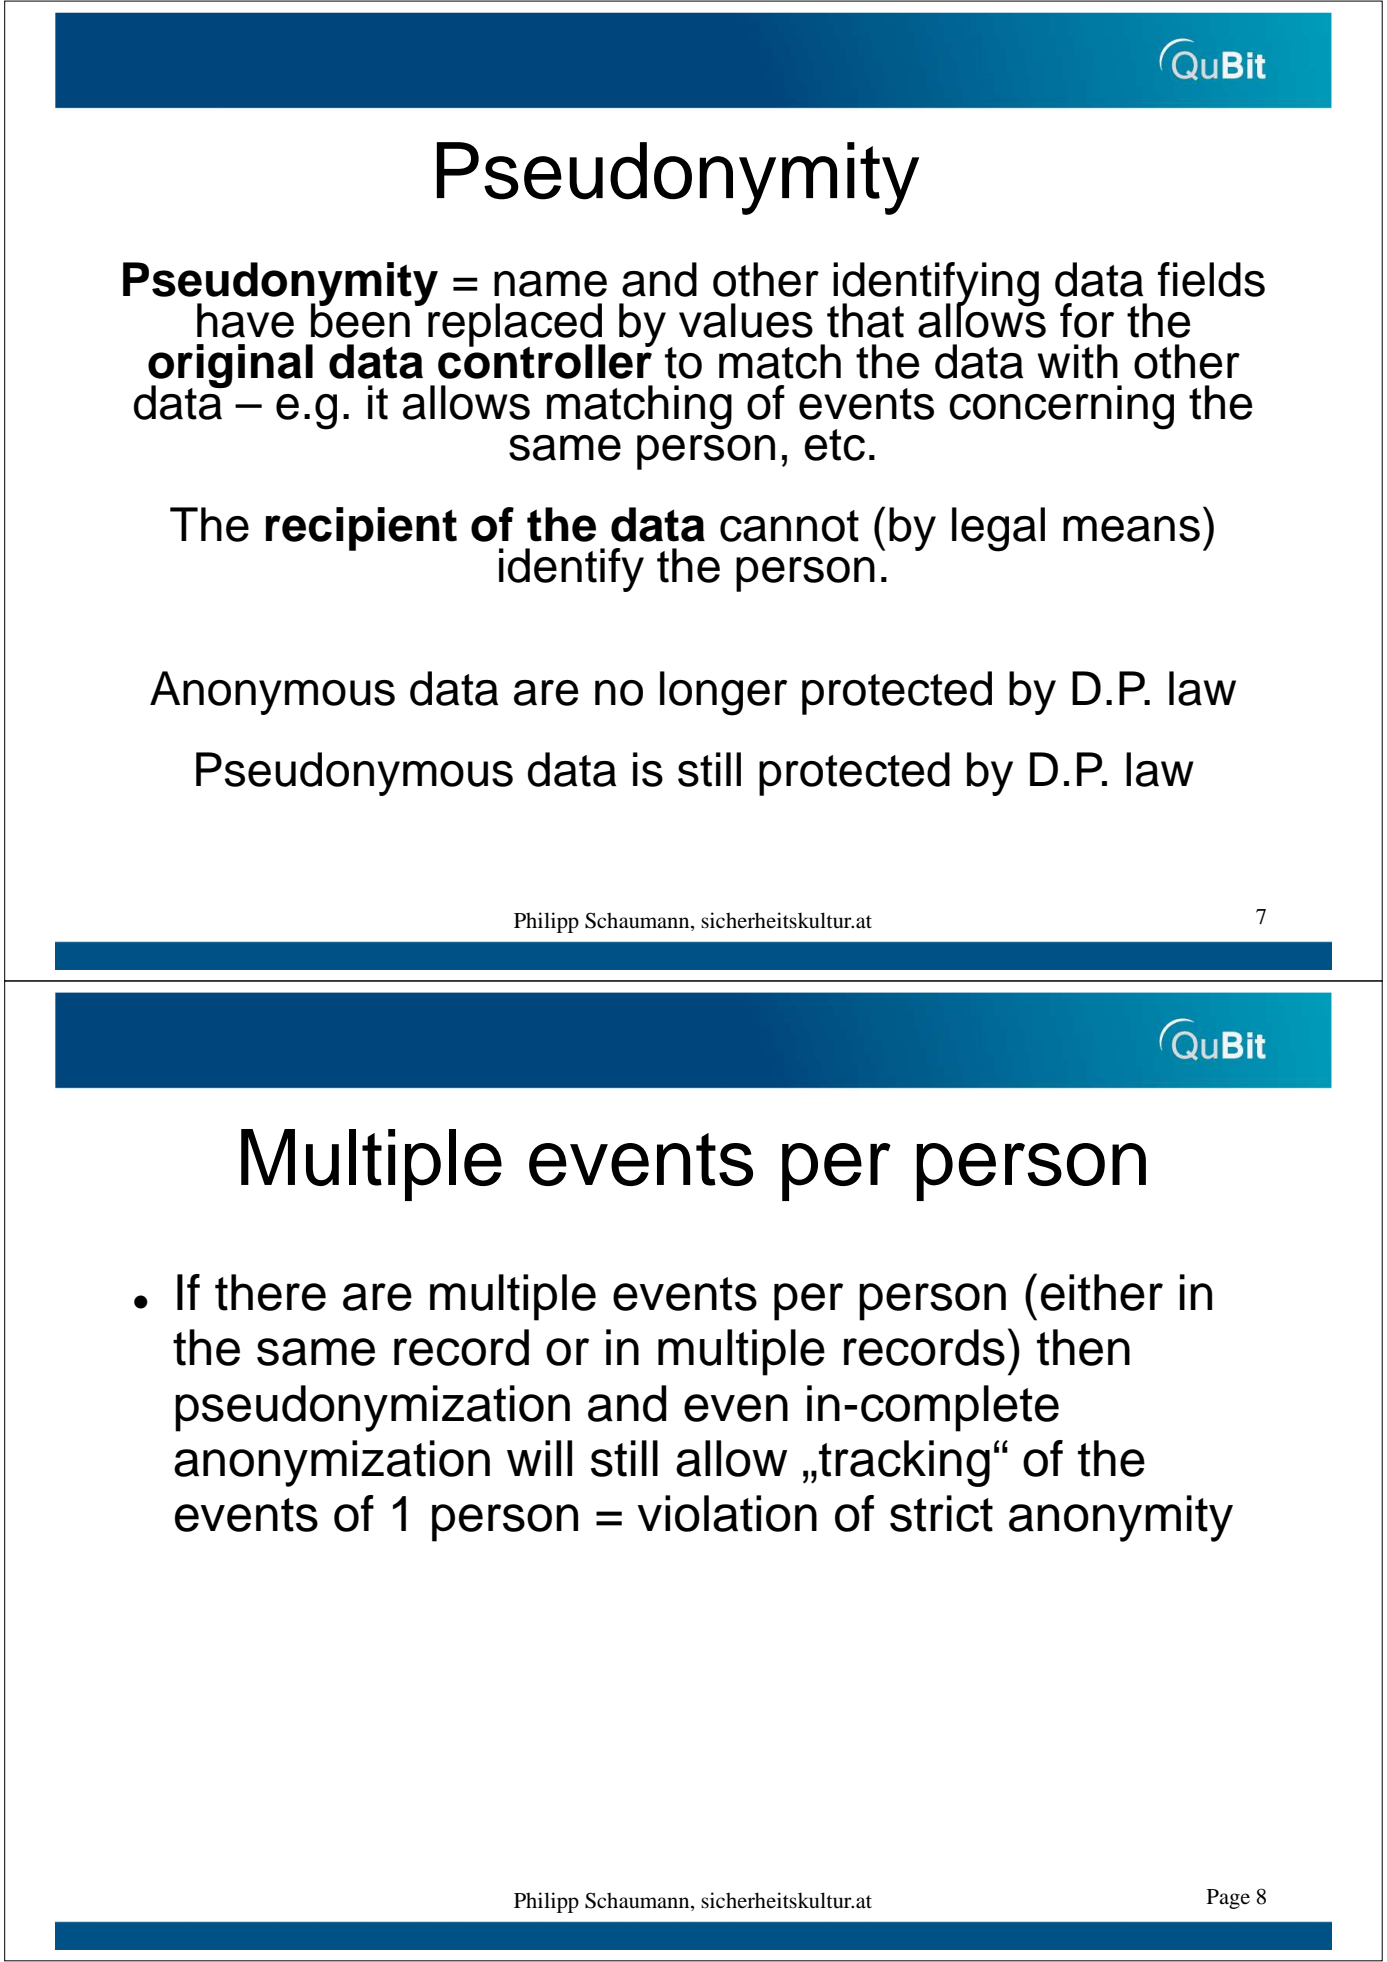  I want to click on then, so click(1083, 1347).
